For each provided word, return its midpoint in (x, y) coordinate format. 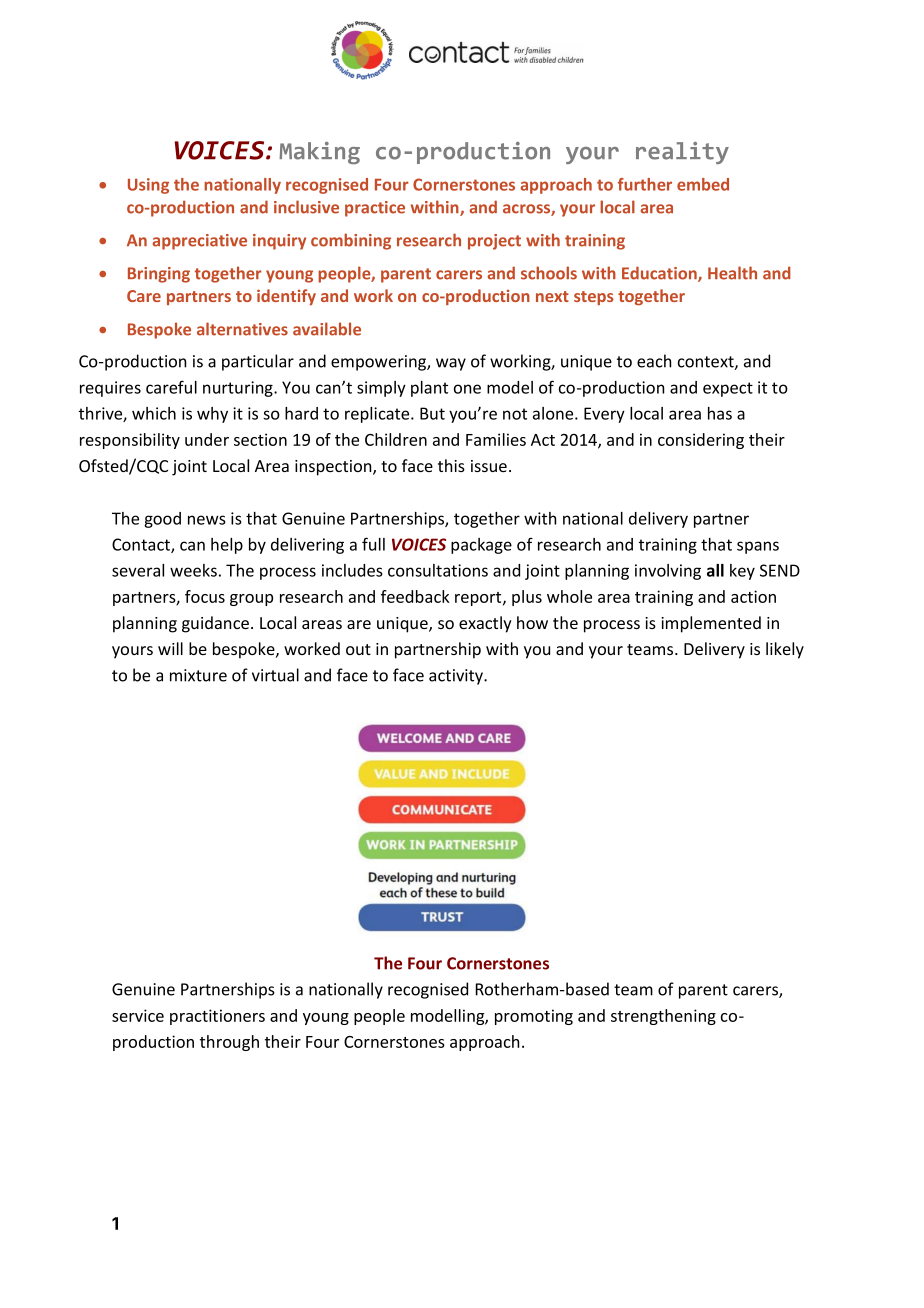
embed (703, 184)
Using (148, 186)
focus (205, 596)
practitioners (217, 1017)
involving (668, 572)
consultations (438, 570)
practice (375, 209)
